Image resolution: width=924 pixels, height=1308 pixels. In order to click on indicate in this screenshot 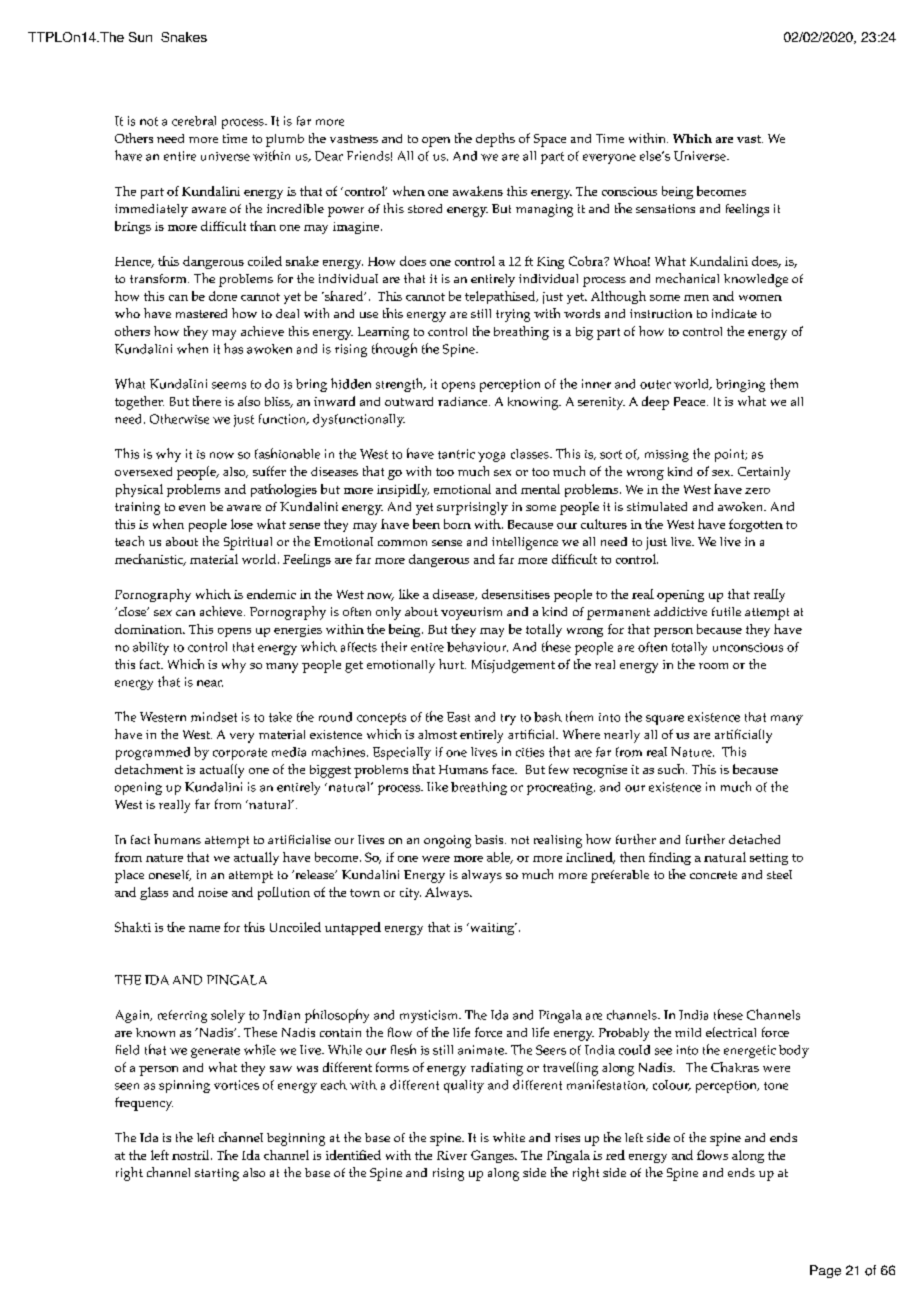, I will do `click(734, 313)`.
